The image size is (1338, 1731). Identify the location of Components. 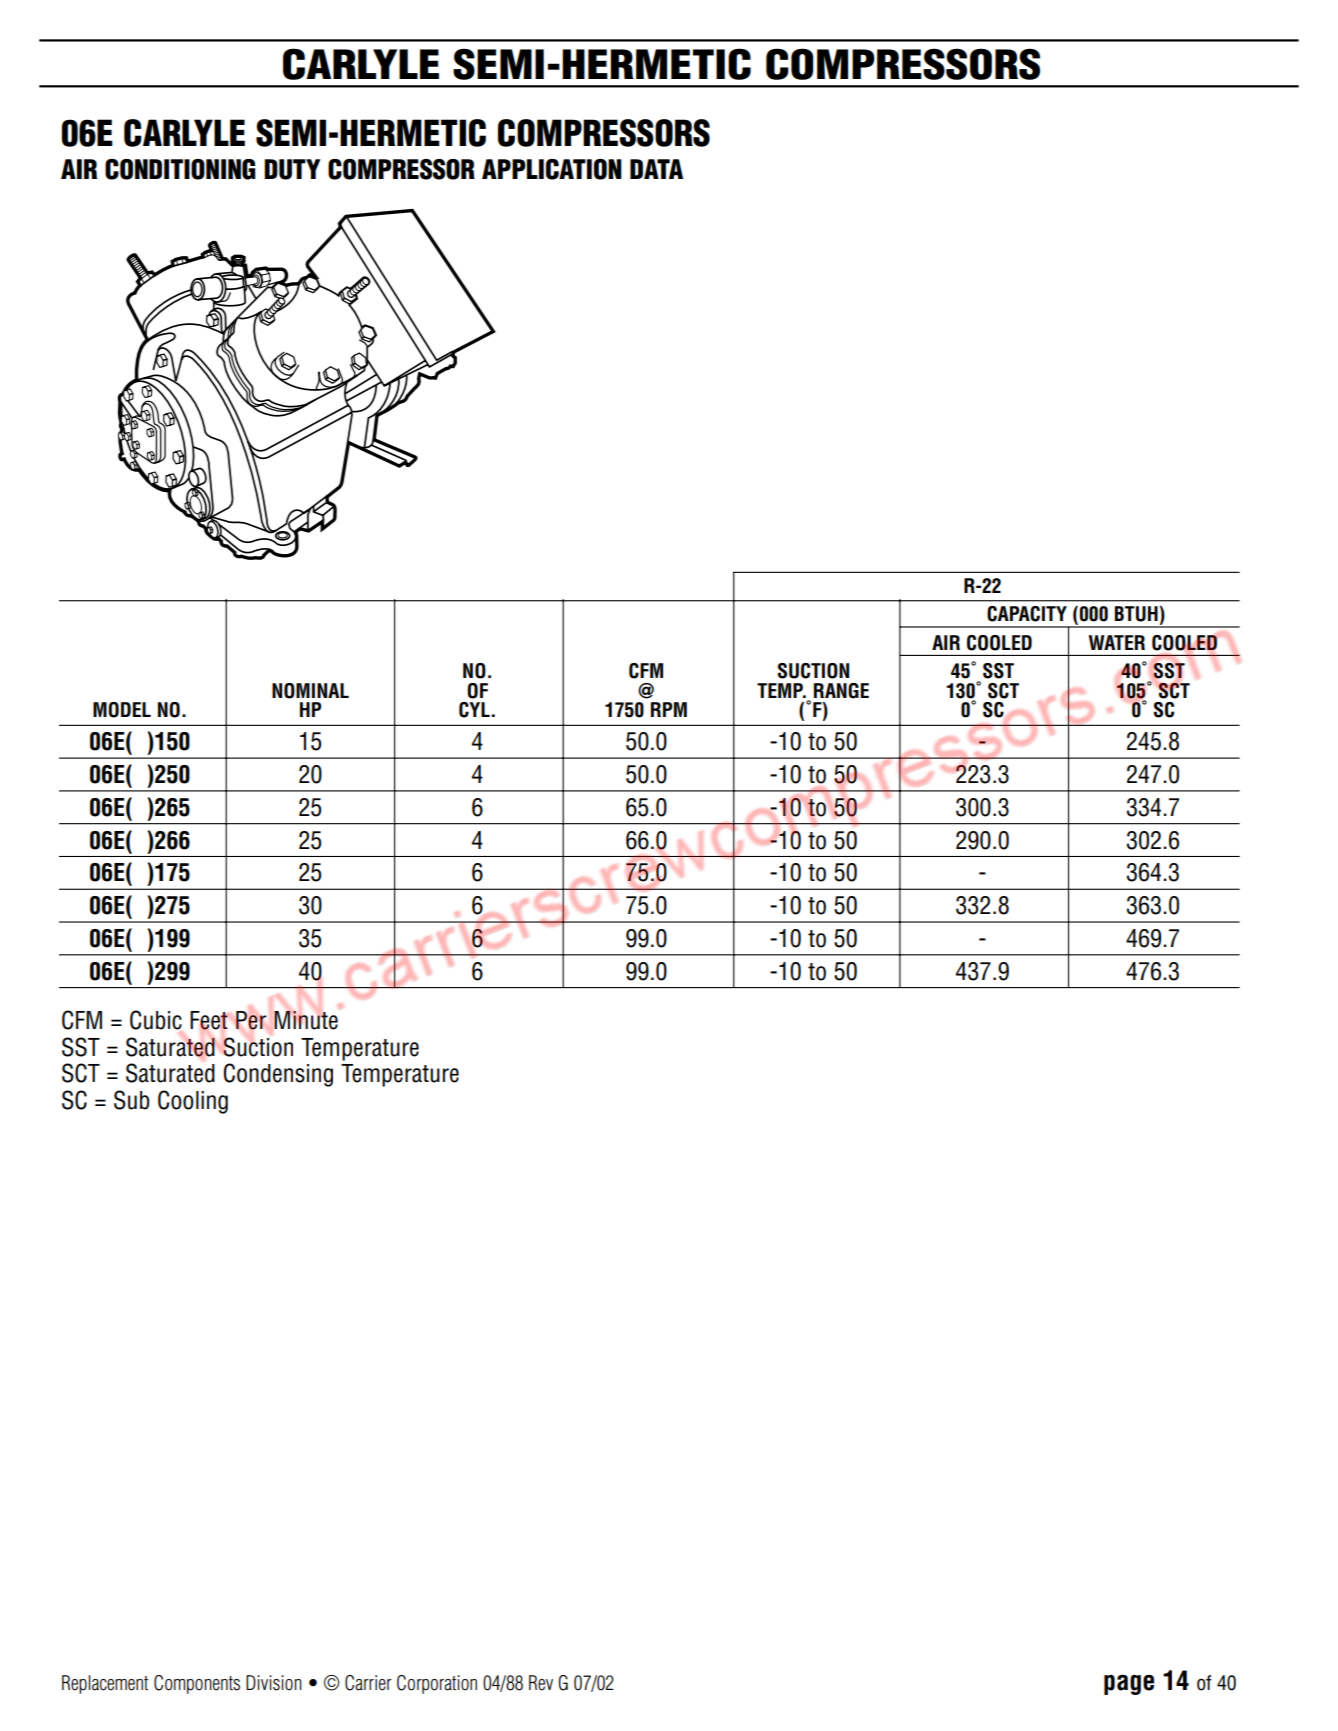
(197, 1684).
